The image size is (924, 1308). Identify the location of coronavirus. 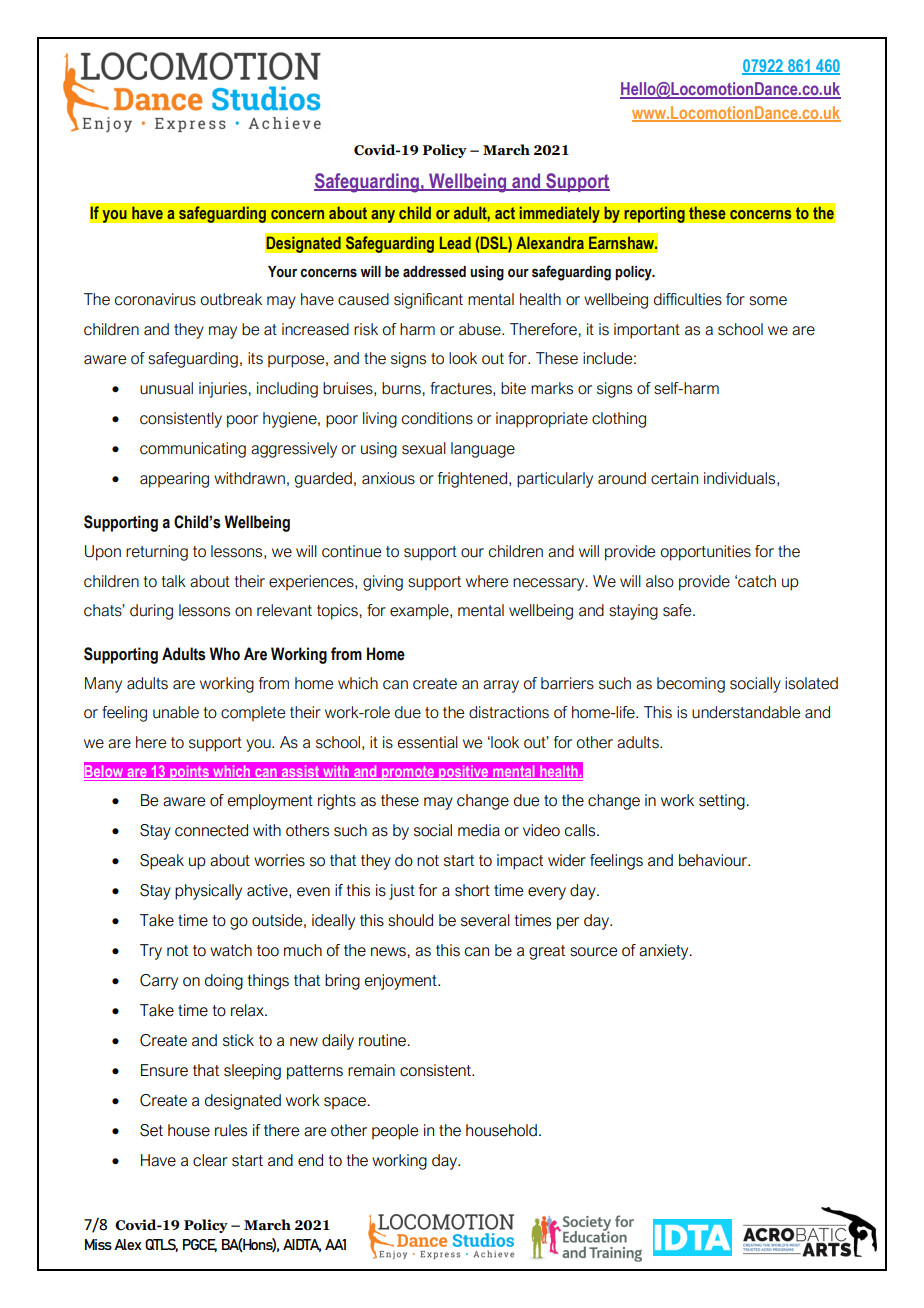
(155, 299).
